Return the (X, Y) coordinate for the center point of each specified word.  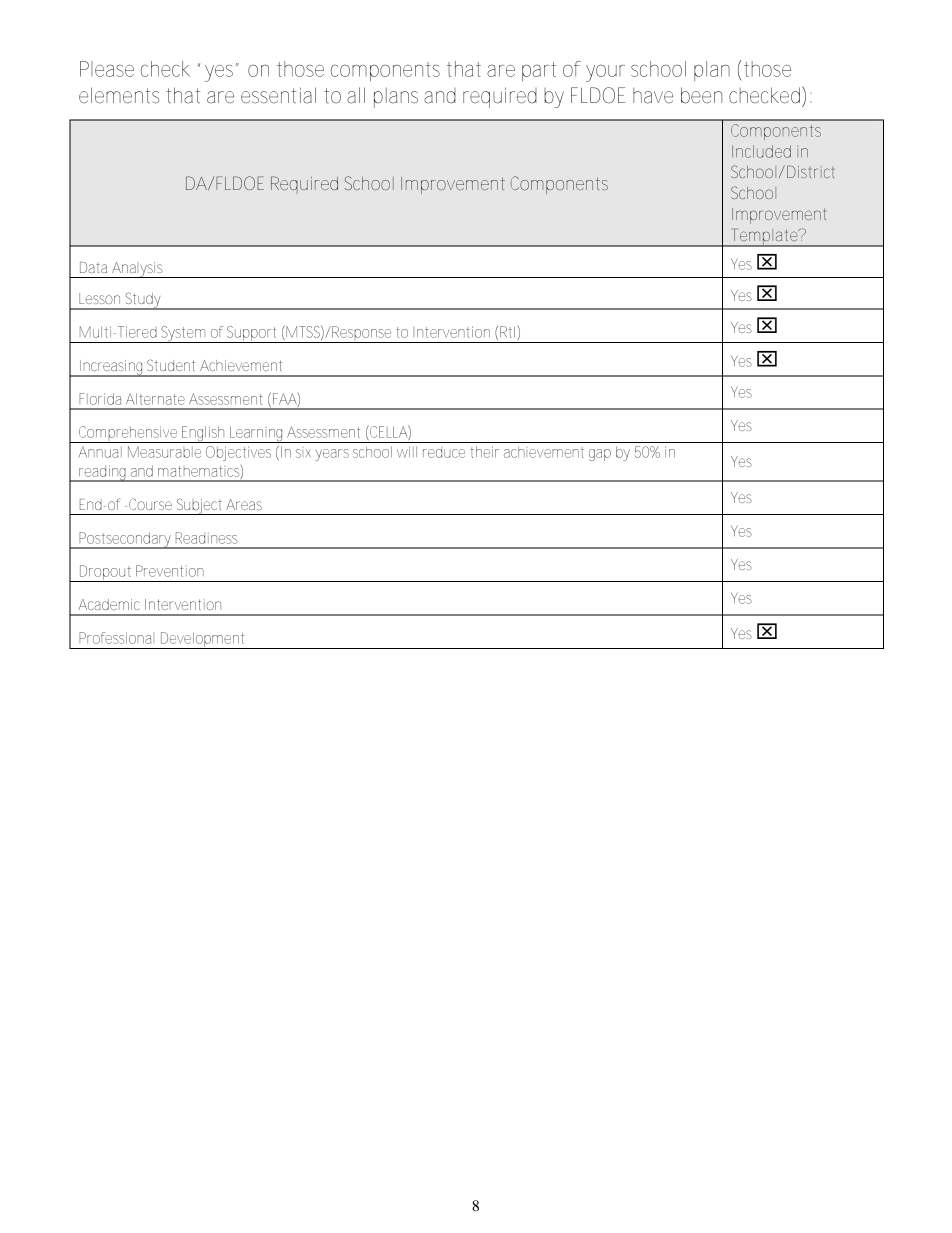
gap (600, 455)
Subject (200, 506)
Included (761, 151)
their (484, 452)
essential (278, 95)
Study (143, 301)
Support (253, 334)
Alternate (155, 399)
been (701, 95)
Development (204, 640)
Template (764, 237)
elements (119, 95)
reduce (444, 452)
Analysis (138, 270)
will (407, 452)
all (356, 95)
